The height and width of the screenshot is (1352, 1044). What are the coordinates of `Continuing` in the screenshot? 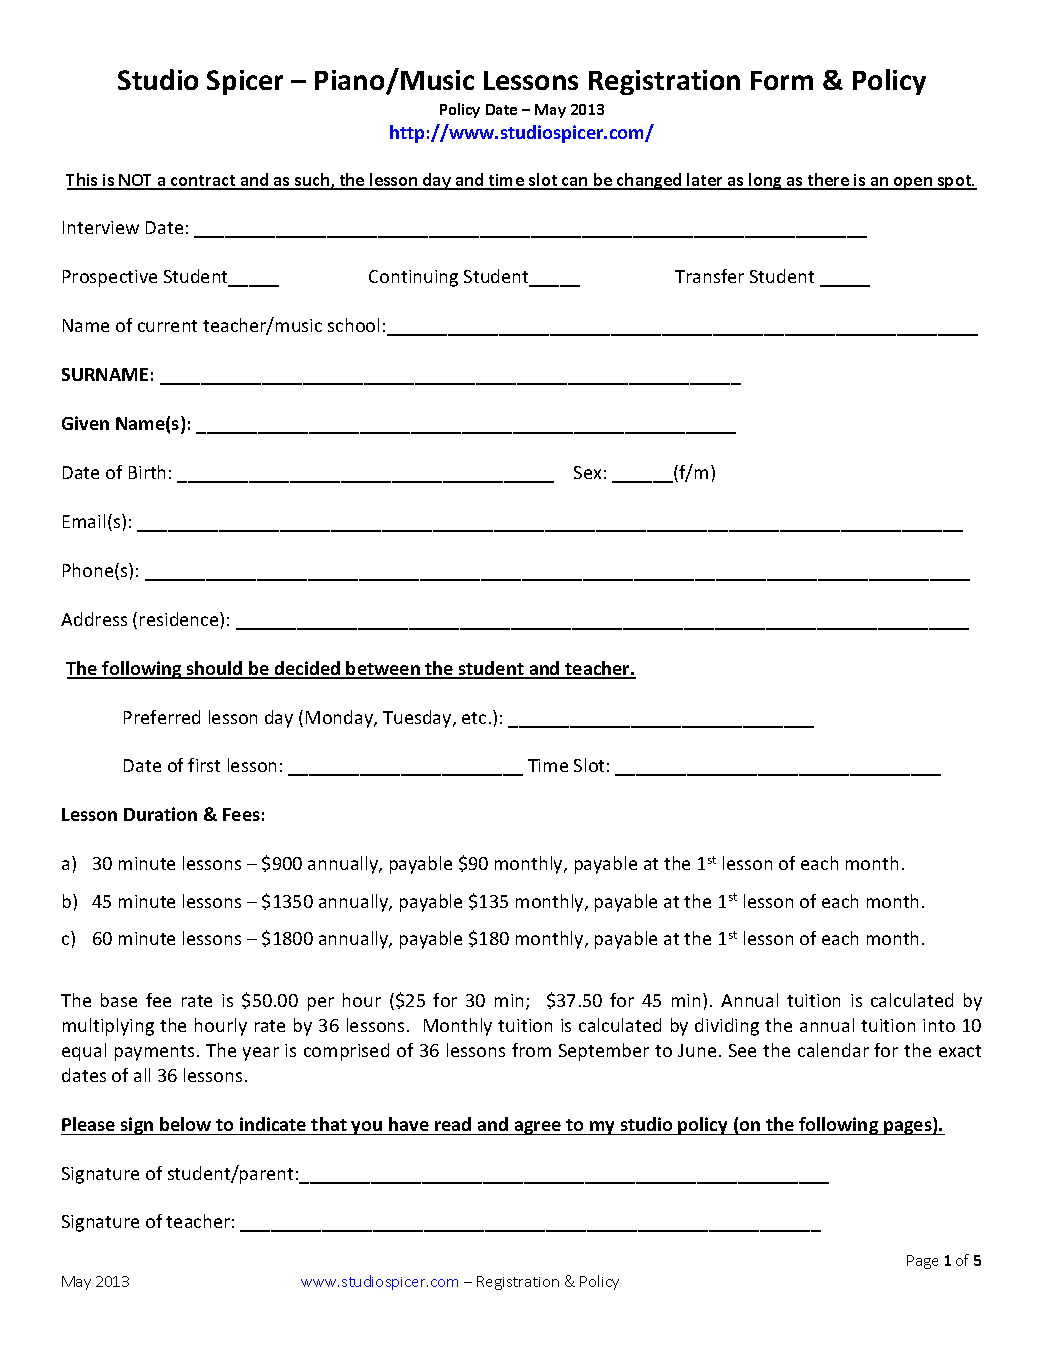 It's located at (413, 278).
